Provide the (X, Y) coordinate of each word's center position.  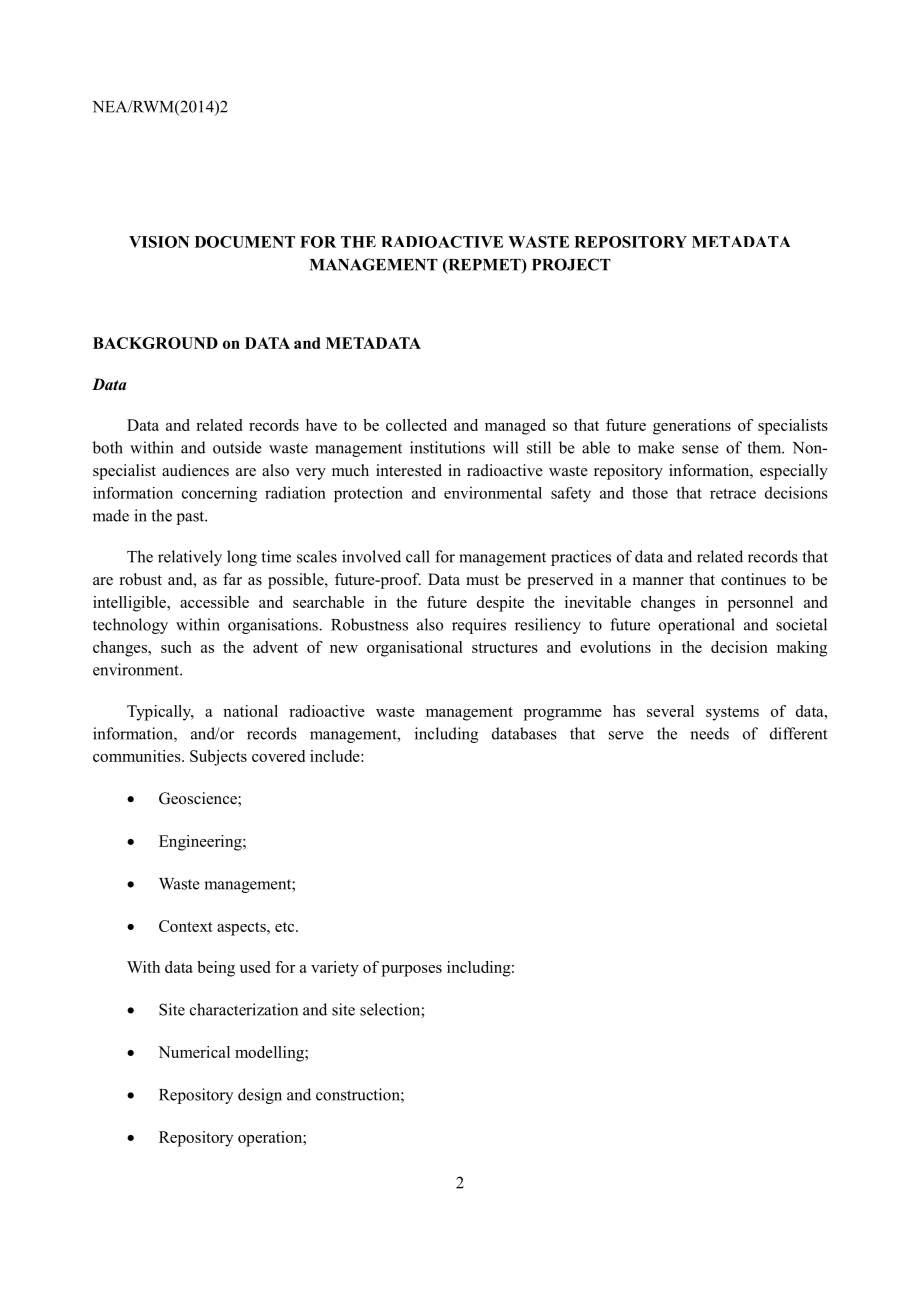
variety (335, 969)
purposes (412, 971)
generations (692, 427)
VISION (159, 242)
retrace (733, 493)
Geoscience (199, 799)
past (191, 518)
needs (709, 733)
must (482, 580)
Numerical (194, 1052)
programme (563, 715)
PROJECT (571, 264)
